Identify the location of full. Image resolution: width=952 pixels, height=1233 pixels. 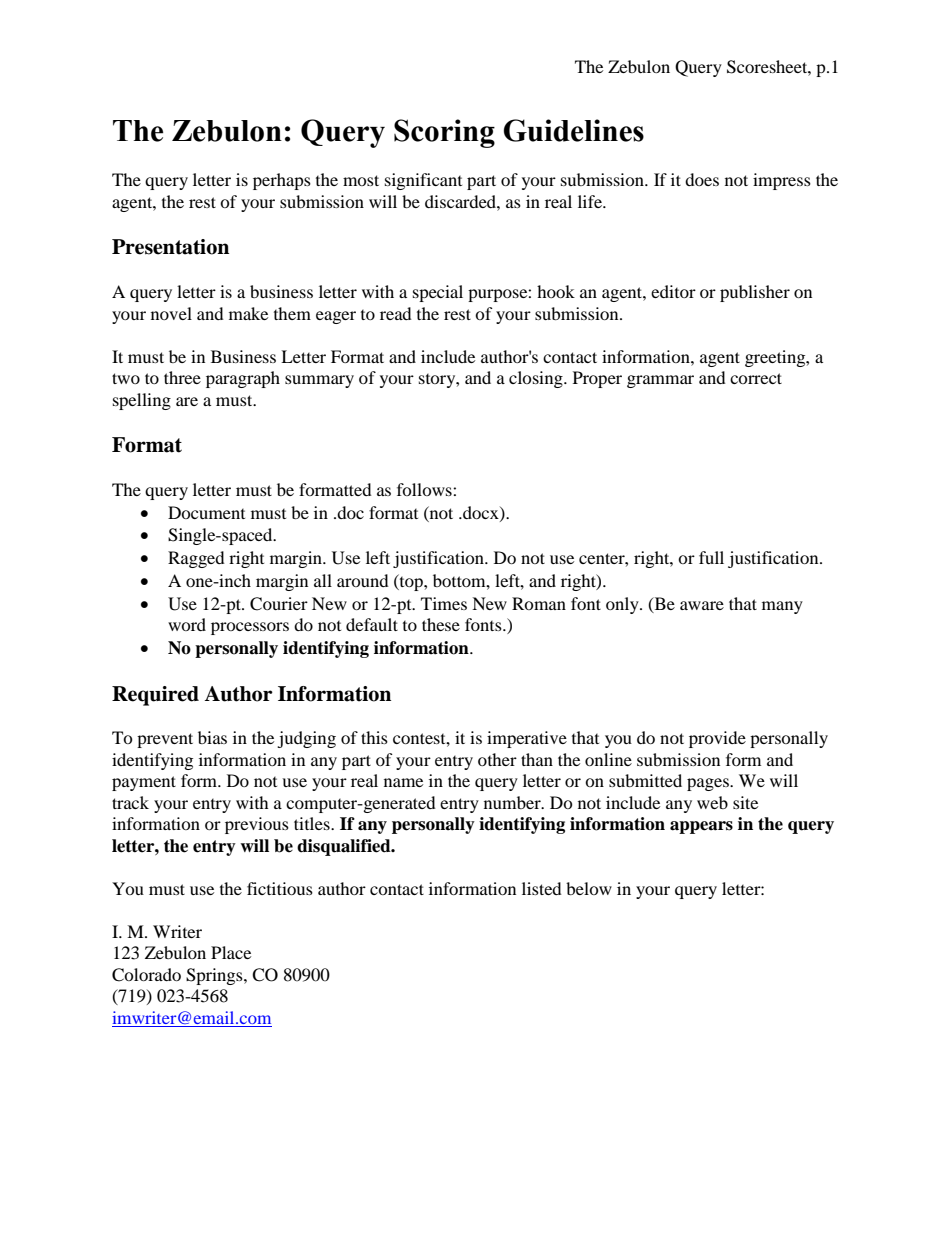
(711, 557).
